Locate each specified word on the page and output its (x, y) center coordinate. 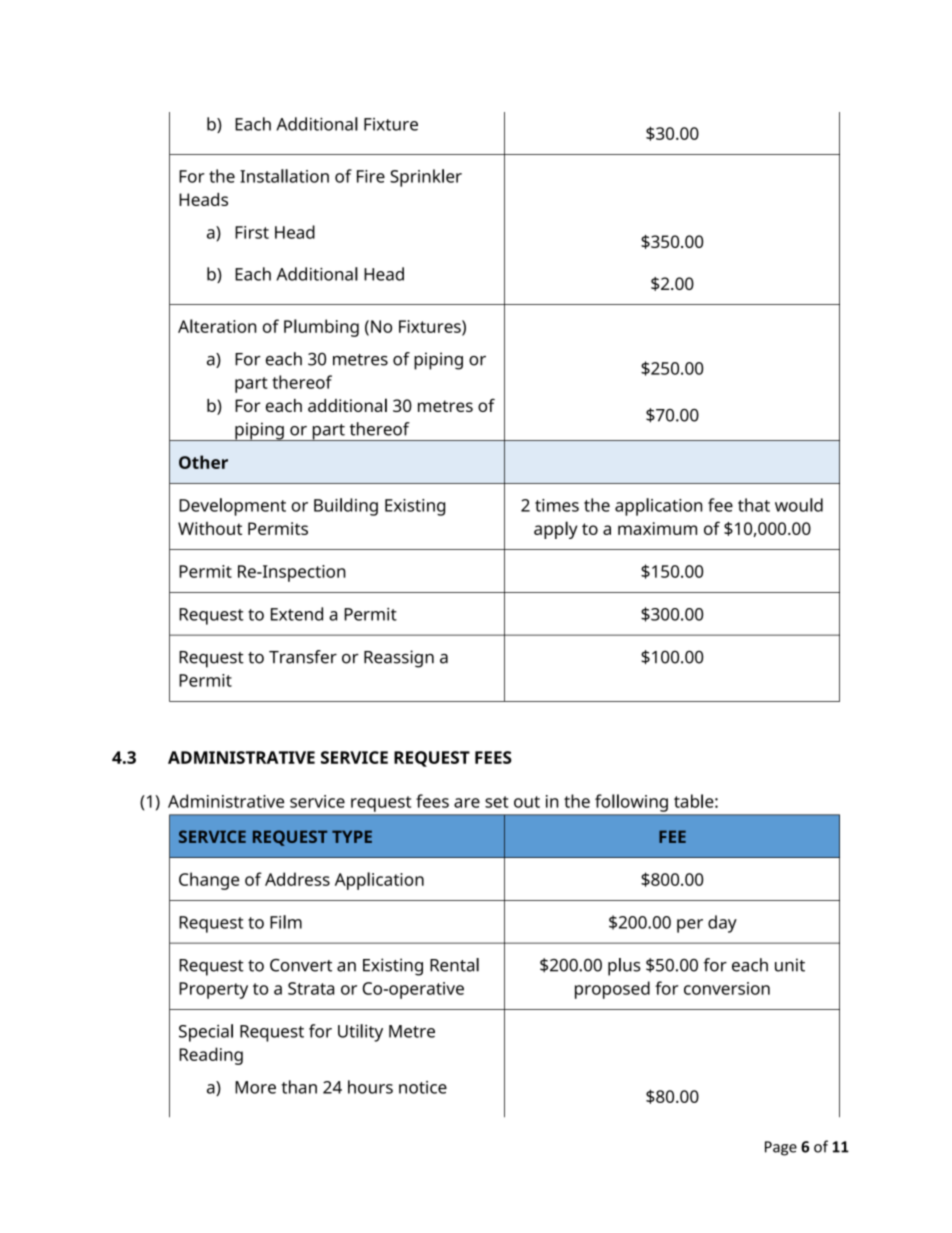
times (557, 505)
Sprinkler (426, 178)
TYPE (352, 836)
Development (232, 507)
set (496, 802)
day (722, 924)
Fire (371, 176)
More (255, 1087)
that (754, 505)
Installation (284, 176)
